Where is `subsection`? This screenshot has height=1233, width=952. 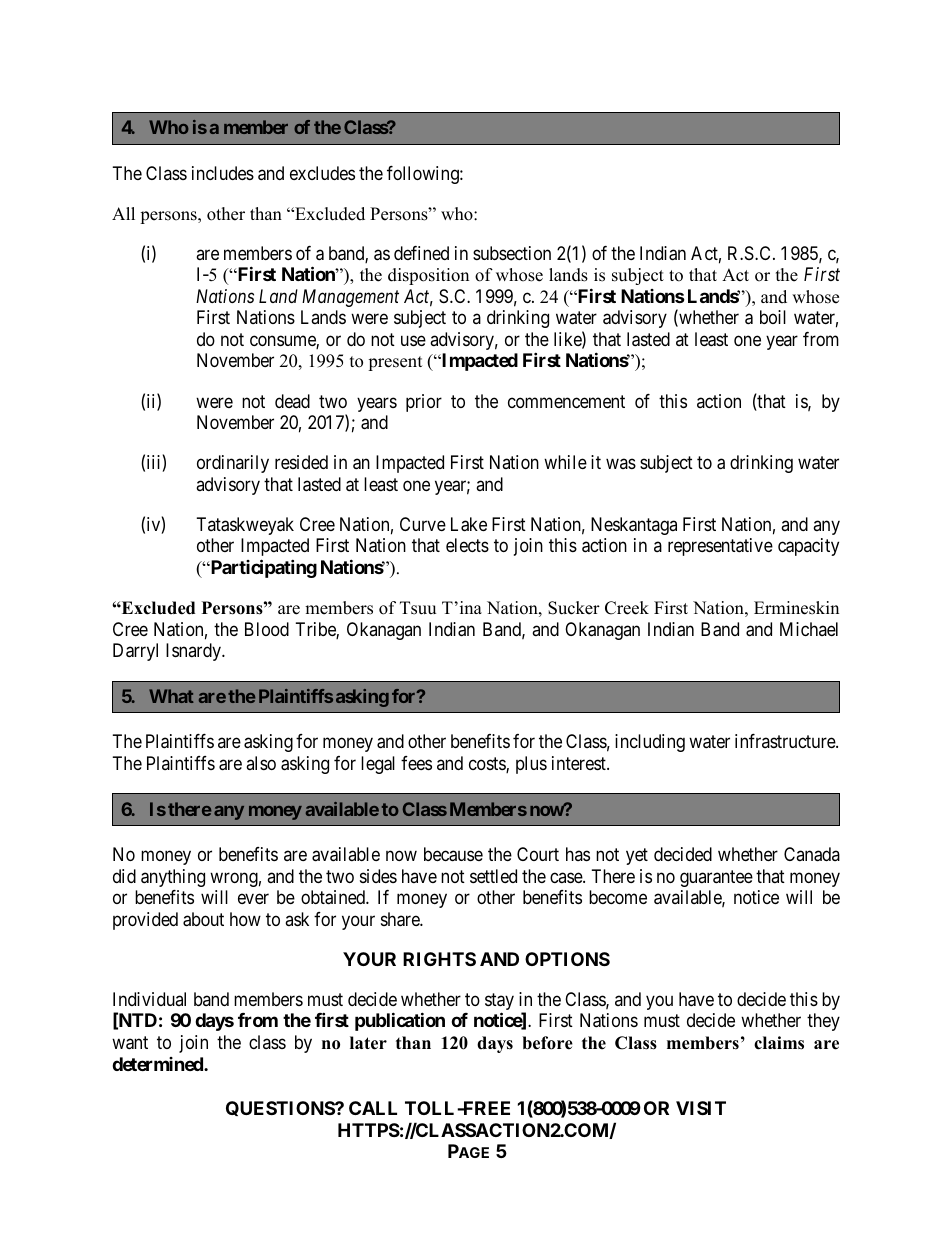 subsection is located at coordinates (512, 253).
